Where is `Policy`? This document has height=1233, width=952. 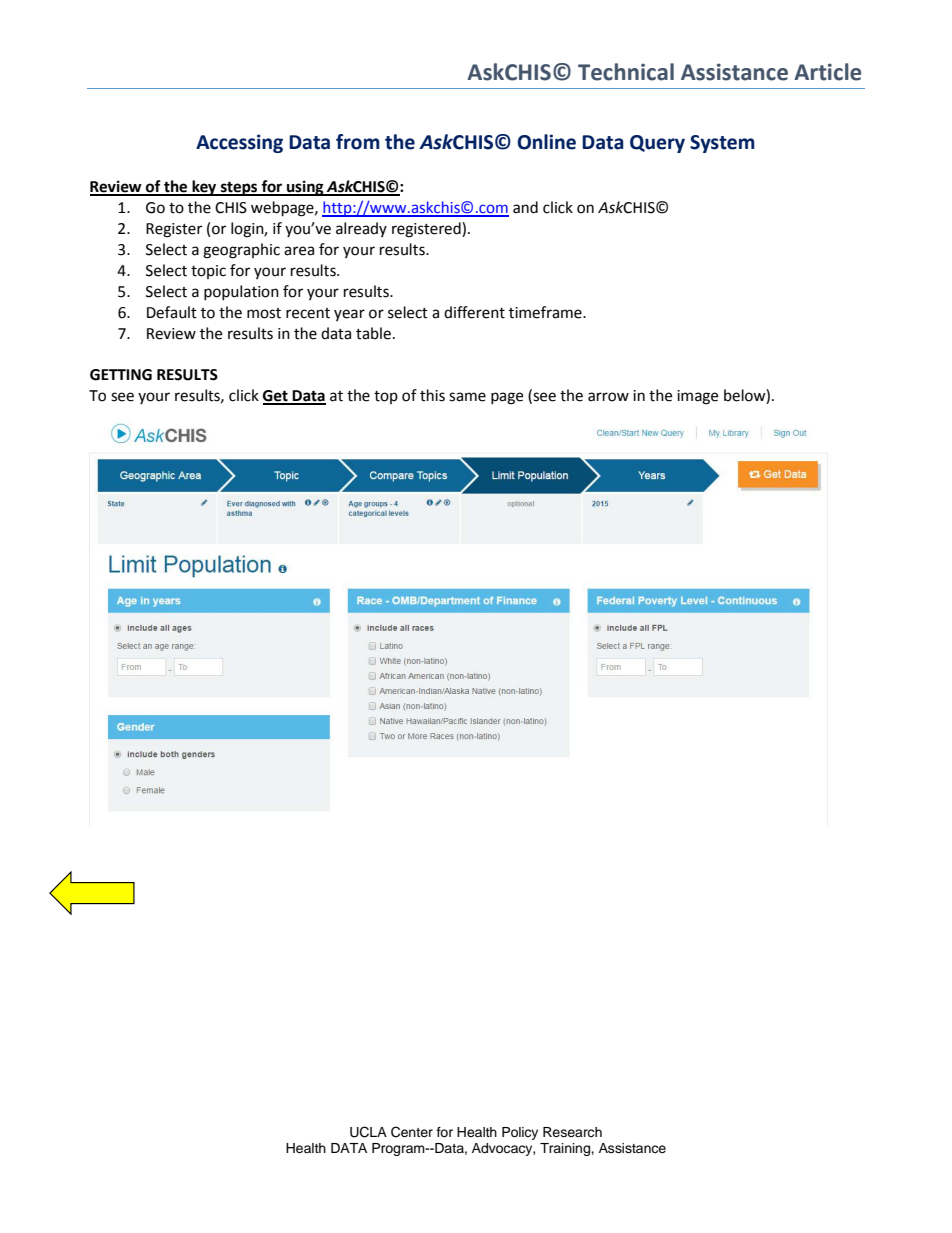
Policy is located at coordinates (520, 1133).
